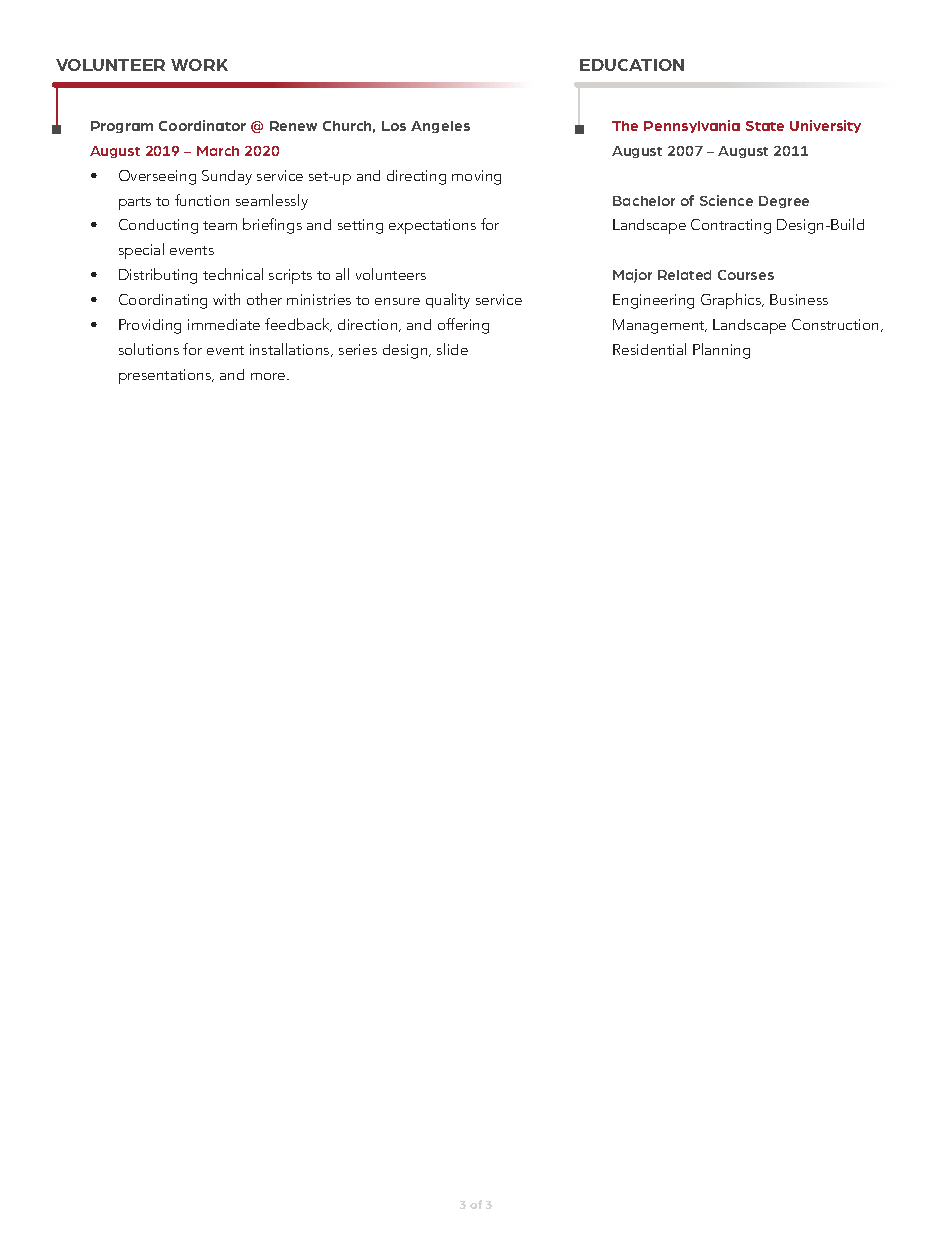  What do you see at coordinates (202, 125) in the image?
I see `Coordinator` at bounding box center [202, 125].
